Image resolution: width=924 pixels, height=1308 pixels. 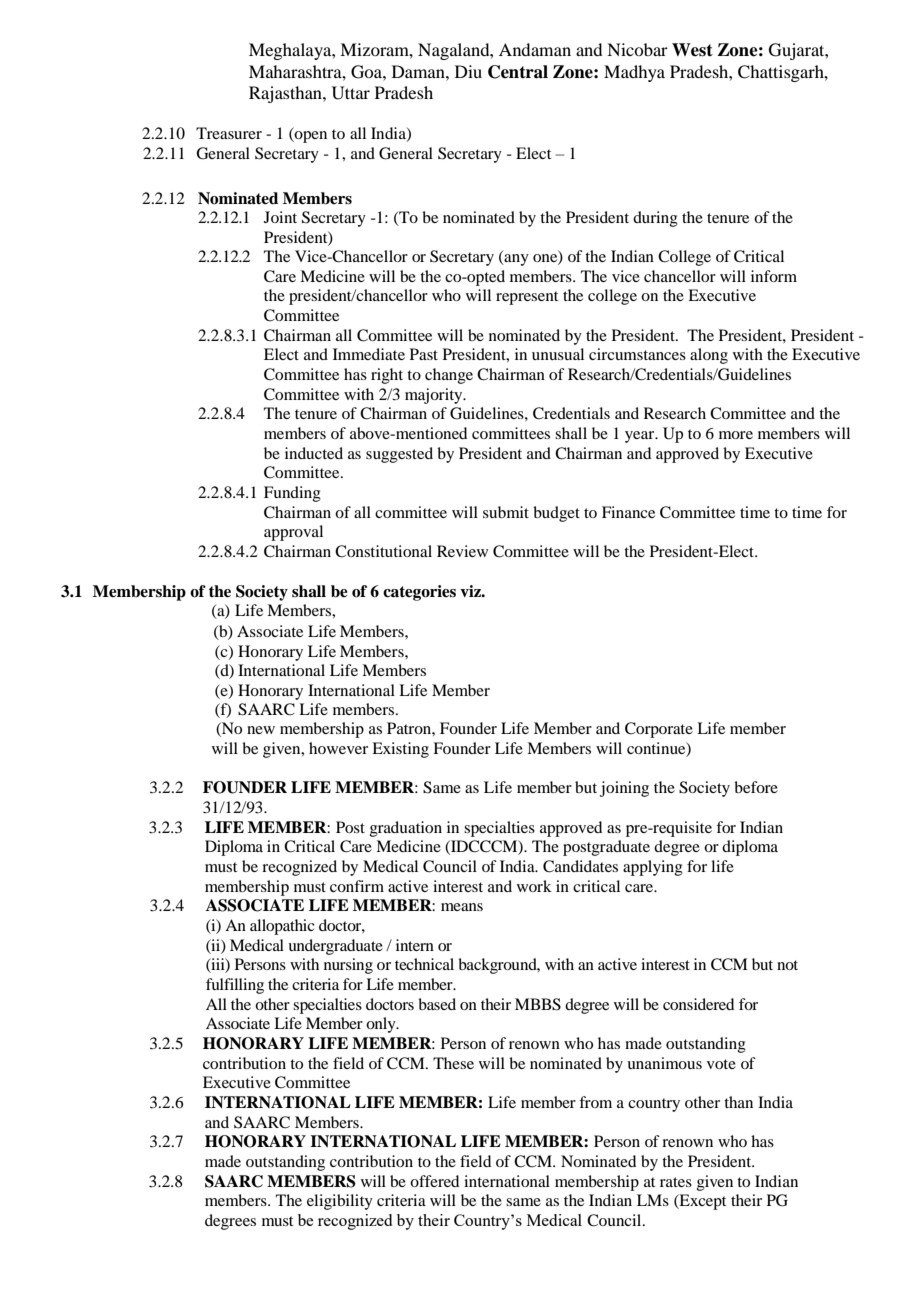 What do you see at coordinates (506, 512) in the document?
I see `submit` at bounding box center [506, 512].
